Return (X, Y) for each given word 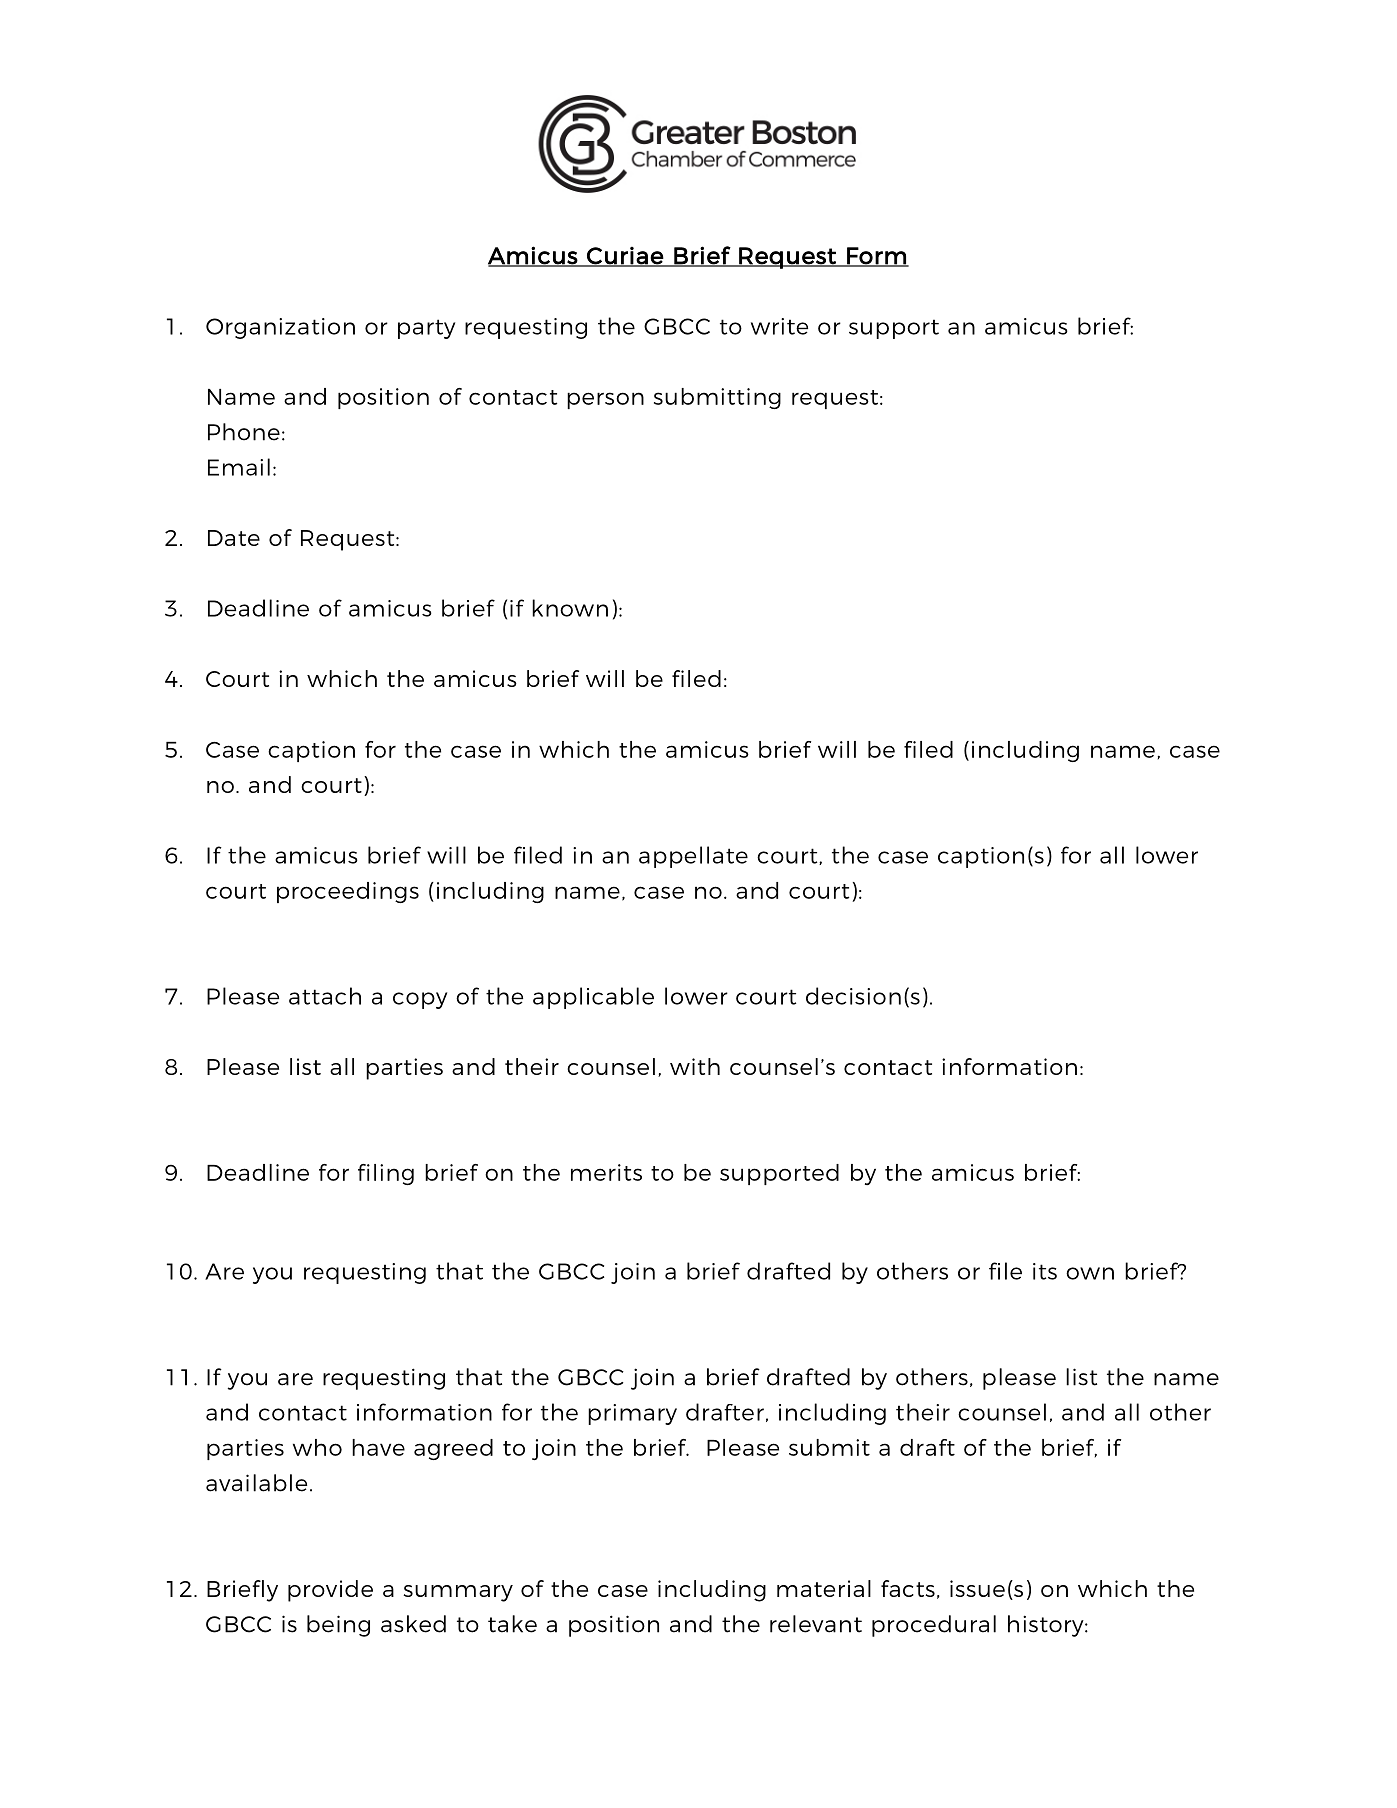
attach (325, 996)
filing (386, 1174)
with (695, 1066)
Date (234, 538)
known (570, 608)
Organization (280, 328)
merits (606, 1172)
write (779, 326)
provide (330, 1591)
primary (632, 1414)
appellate (693, 857)
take (512, 1624)
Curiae (625, 256)
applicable (593, 998)
